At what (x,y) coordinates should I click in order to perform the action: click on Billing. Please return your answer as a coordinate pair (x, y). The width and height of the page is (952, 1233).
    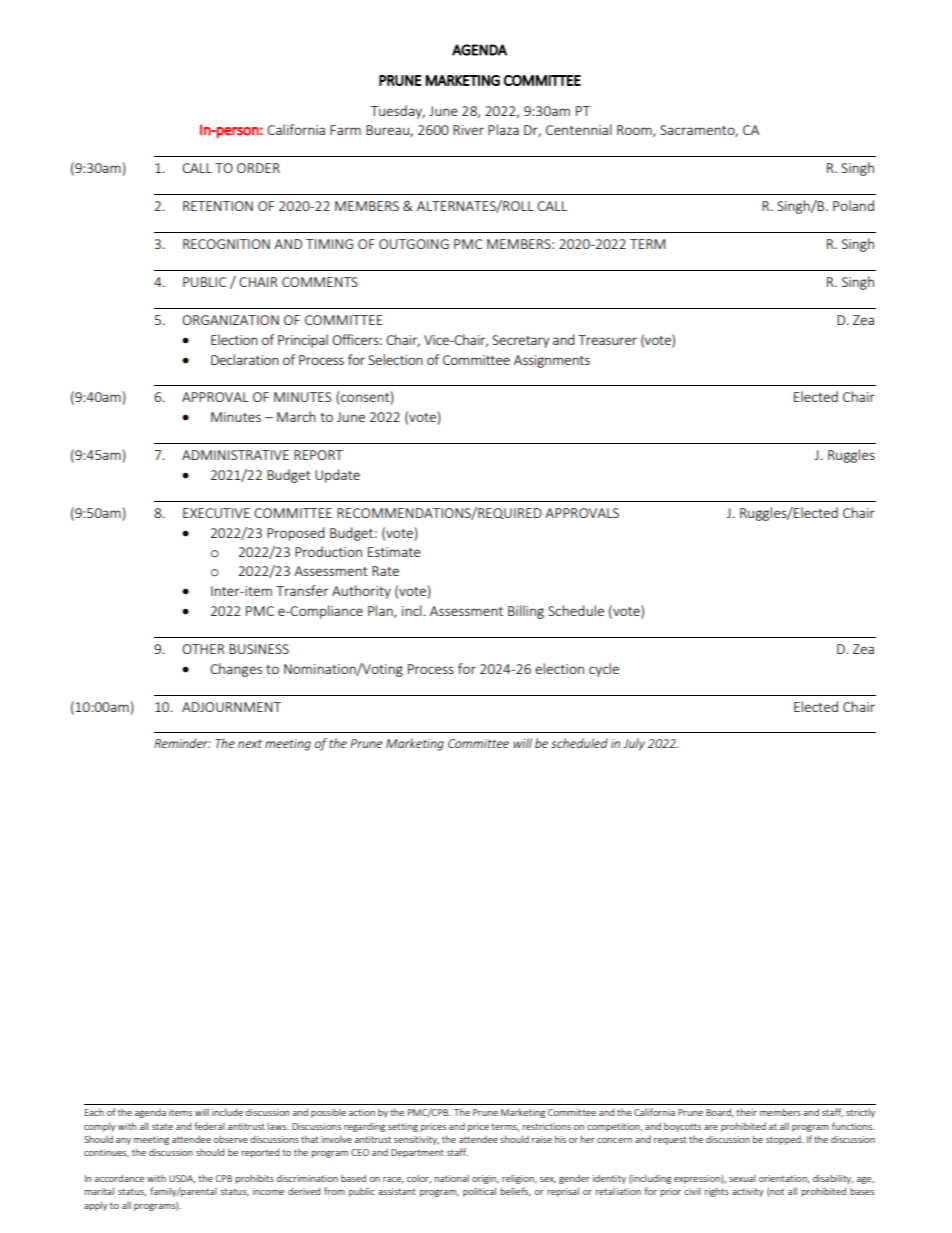
    Looking at the image, I should click on (526, 612).
